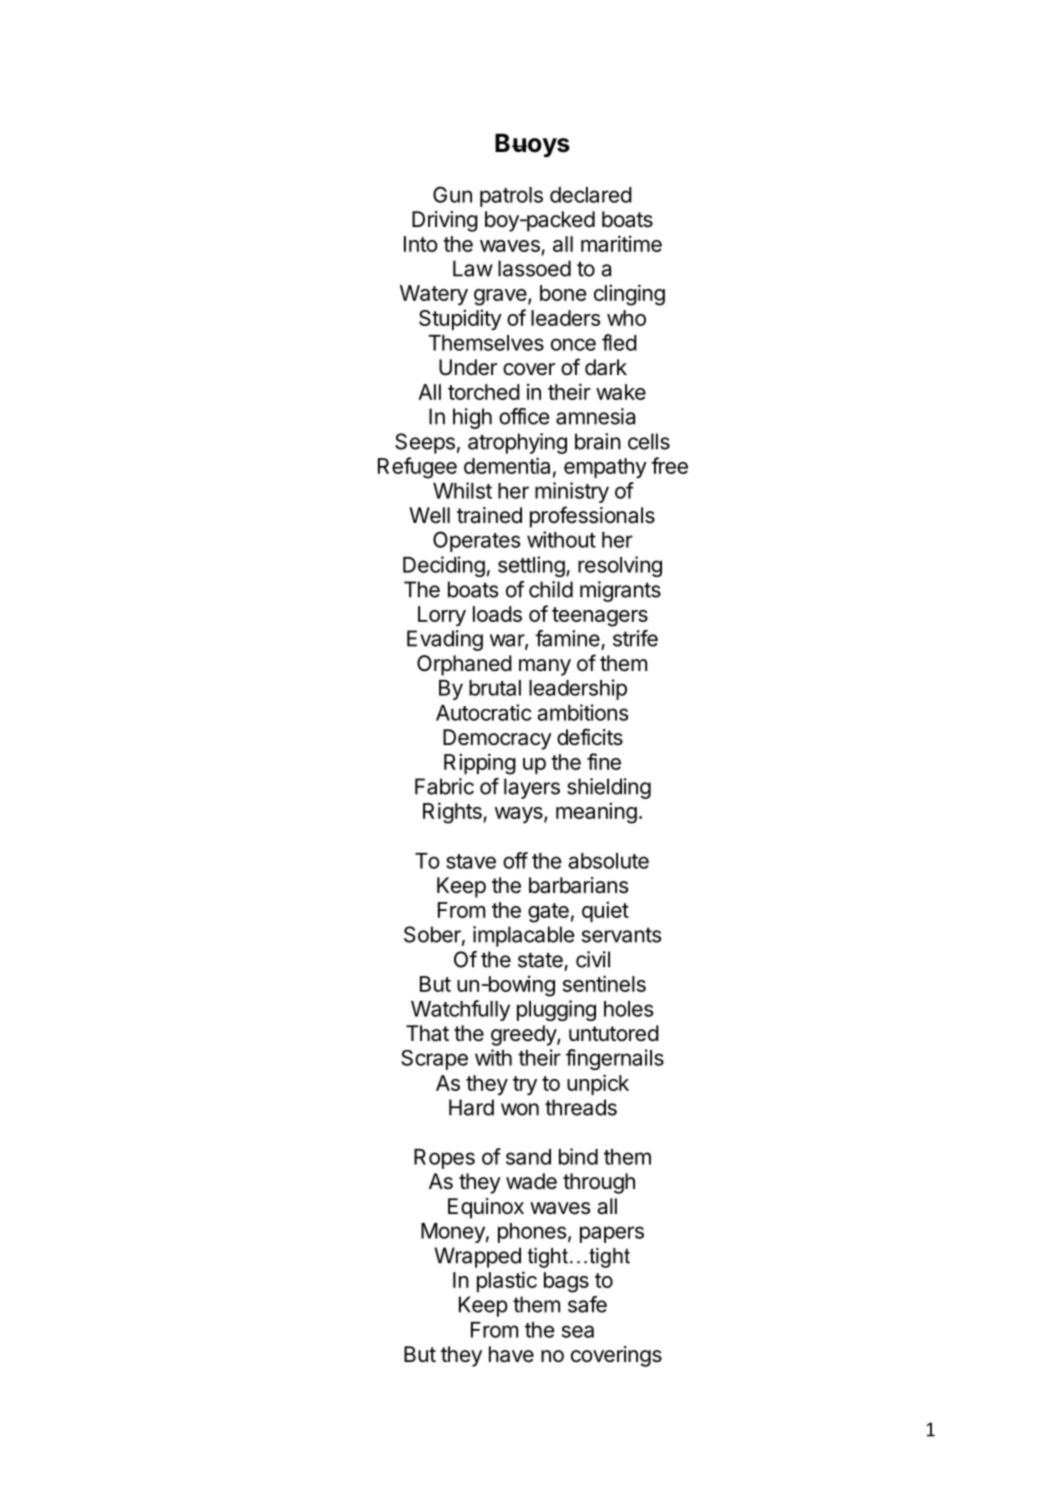 The image size is (1064, 1505). I want to click on Driving, so click(445, 221).
